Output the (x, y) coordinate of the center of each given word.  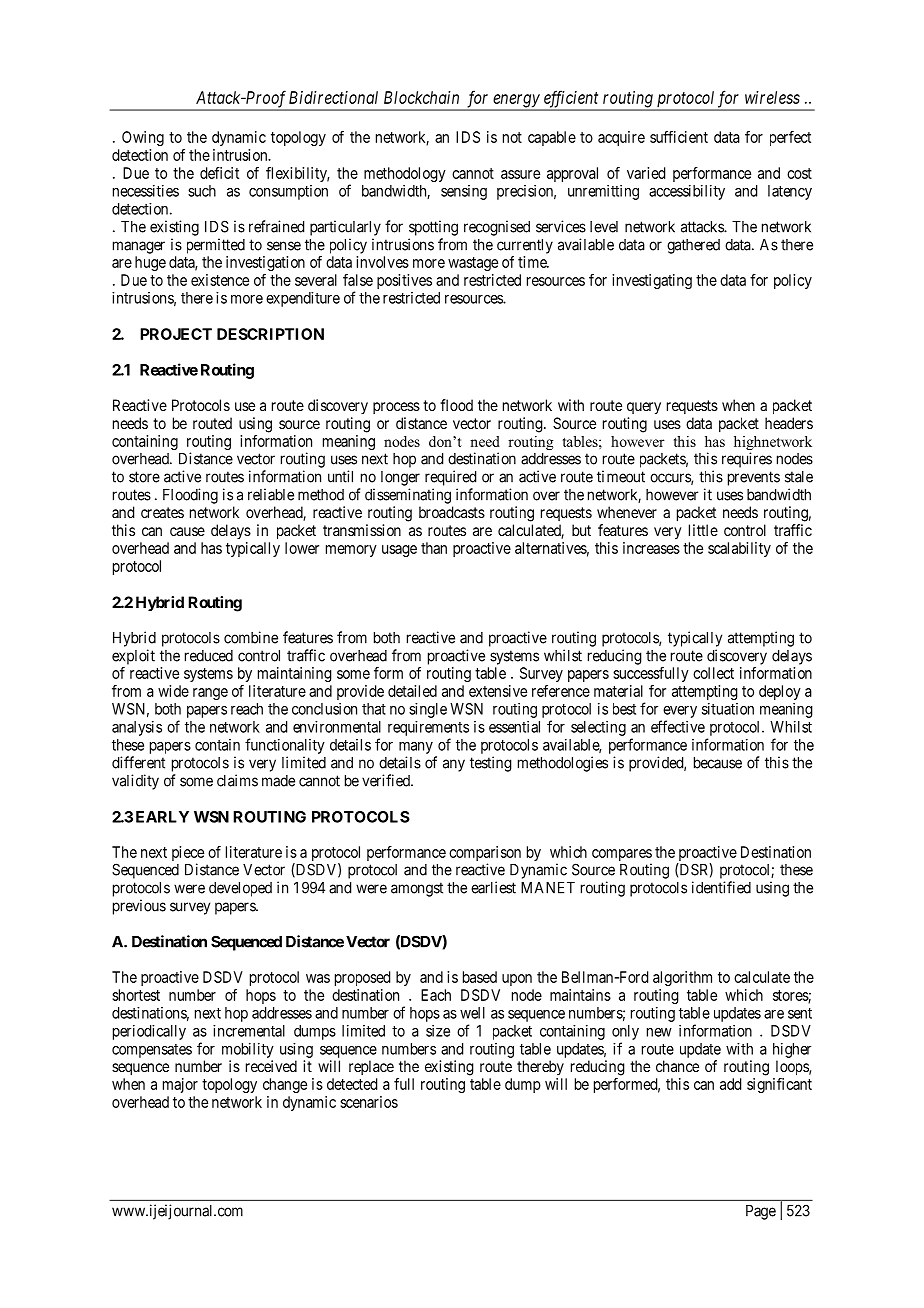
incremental (249, 1031)
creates (162, 512)
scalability (739, 549)
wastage (473, 264)
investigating (652, 281)
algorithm (682, 978)
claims (237, 780)
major (180, 1085)
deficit (219, 173)
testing (491, 764)
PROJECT (176, 334)
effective (678, 726)
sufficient (679, 137)
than (434, 548)
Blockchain (421, 97)
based (480, 977)
